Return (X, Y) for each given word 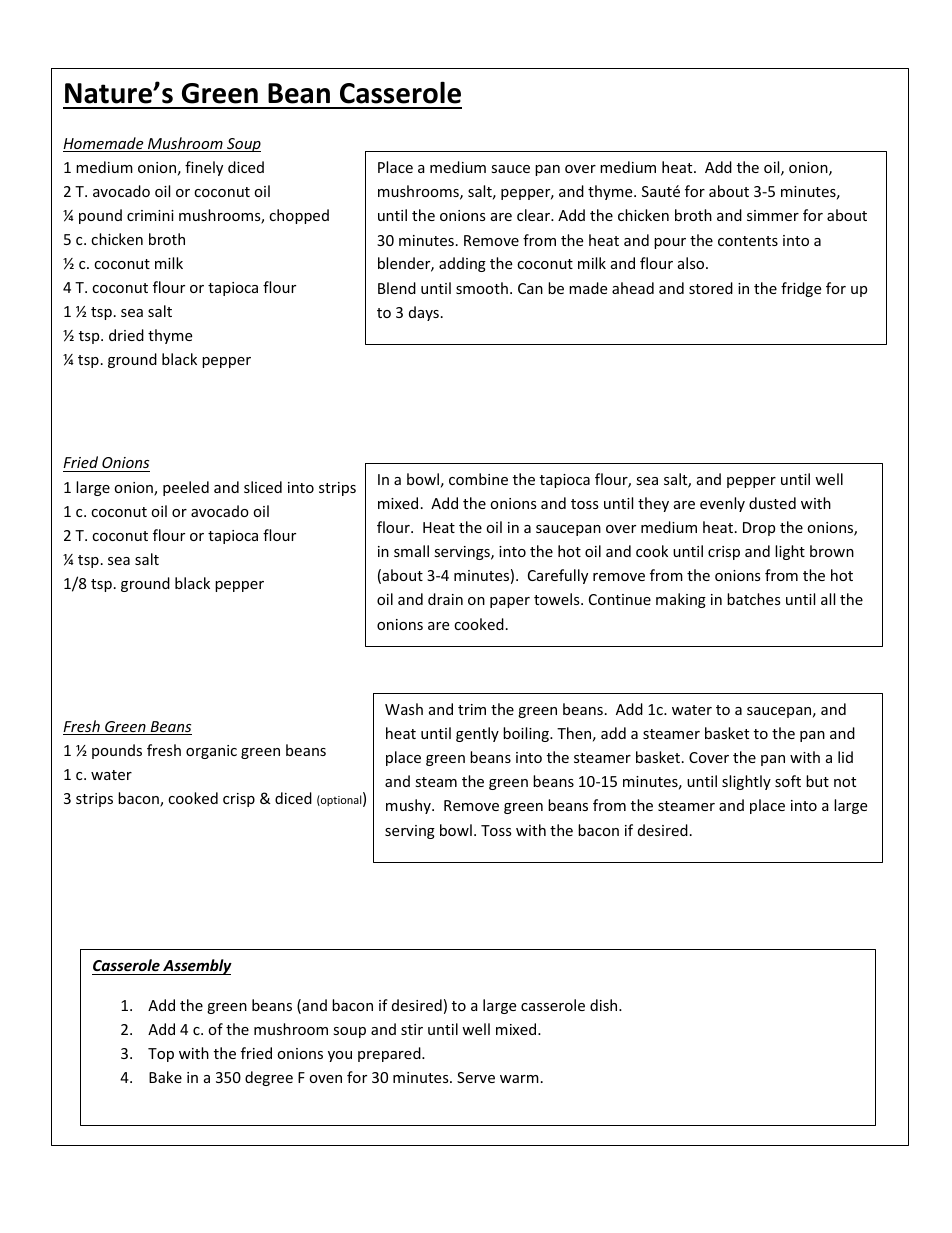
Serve (476, 1077)
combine (478, 479)
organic (211, 752)
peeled (186, 488)
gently (477, 734)
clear (535, 215)
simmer (773, 215)
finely (204, 168)
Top (161, 1055)
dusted (772, 503)
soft (788, 781)
